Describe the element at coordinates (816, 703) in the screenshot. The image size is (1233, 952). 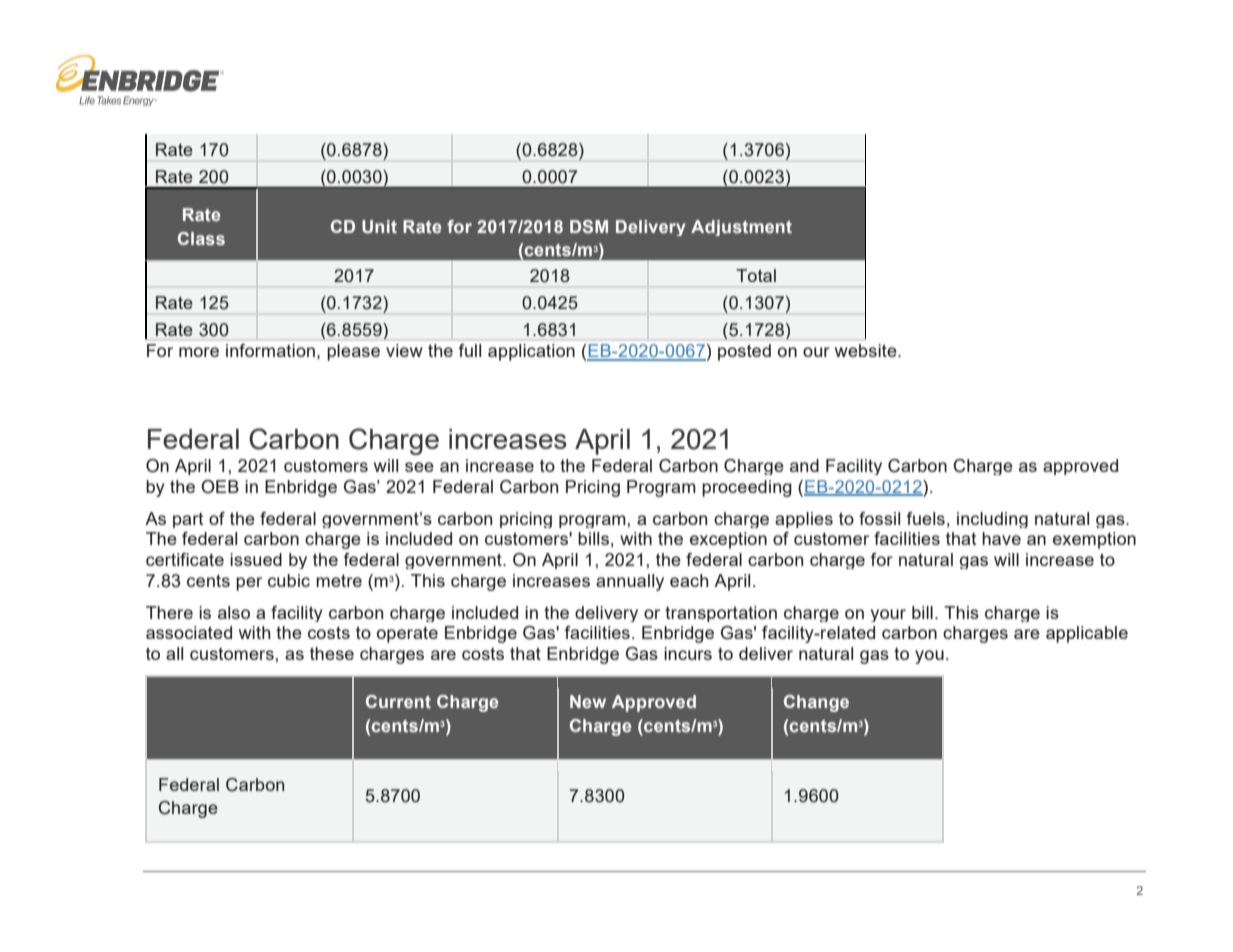
I see `Change` at that location.
